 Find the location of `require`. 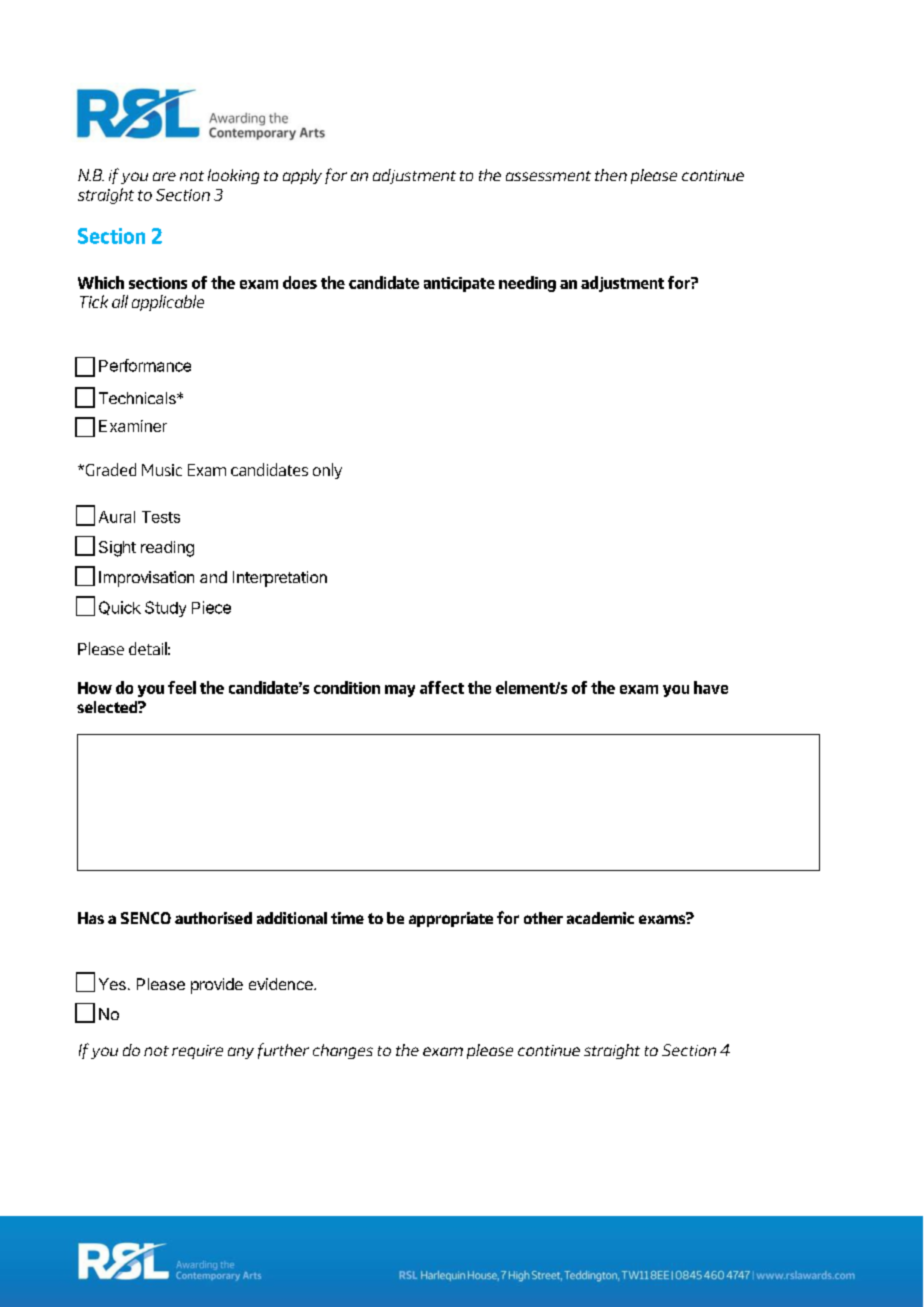

require is located at coordinates (197, 1052).
